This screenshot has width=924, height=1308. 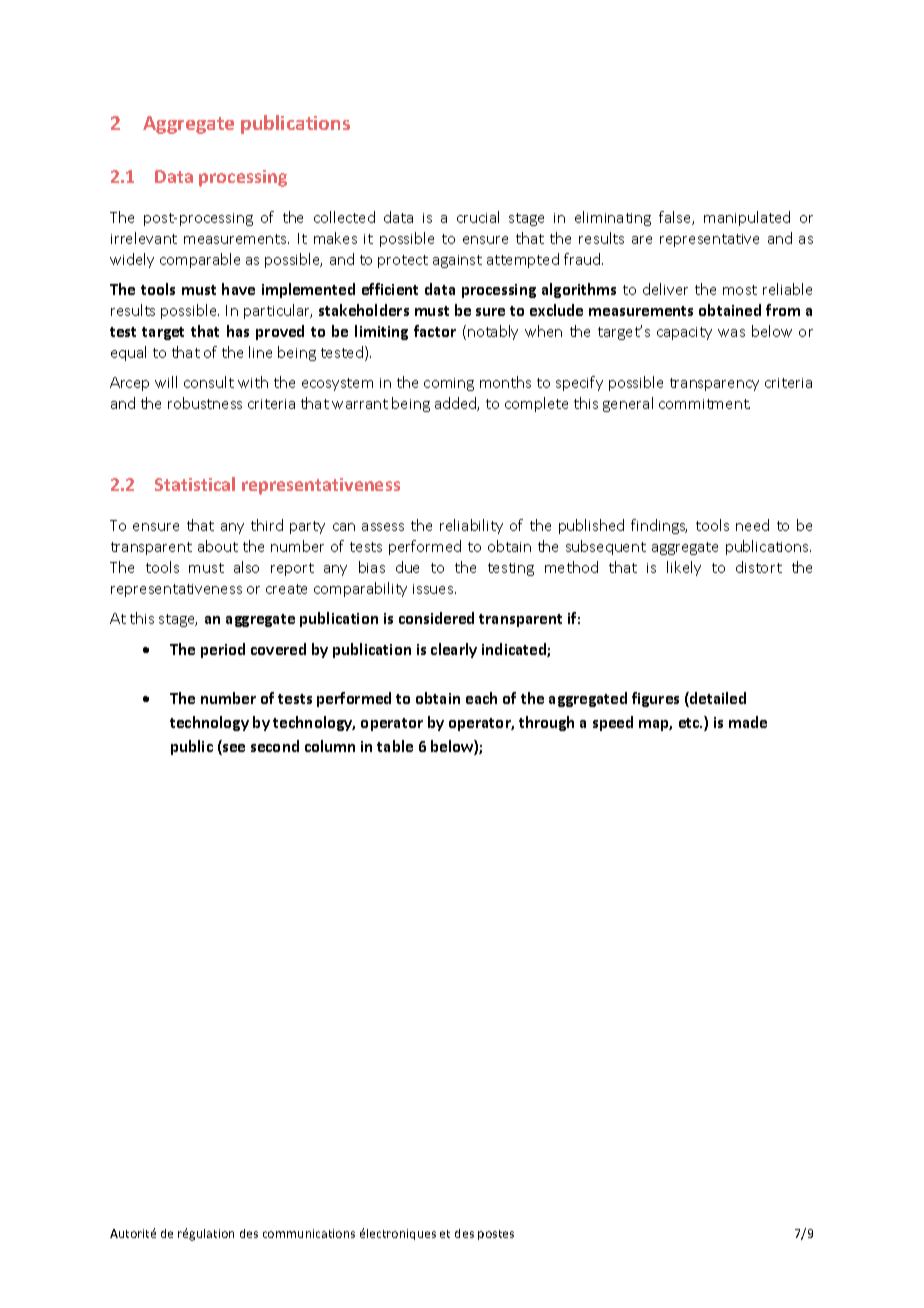 I want to click on comparable, so click(x=200, y=260).
